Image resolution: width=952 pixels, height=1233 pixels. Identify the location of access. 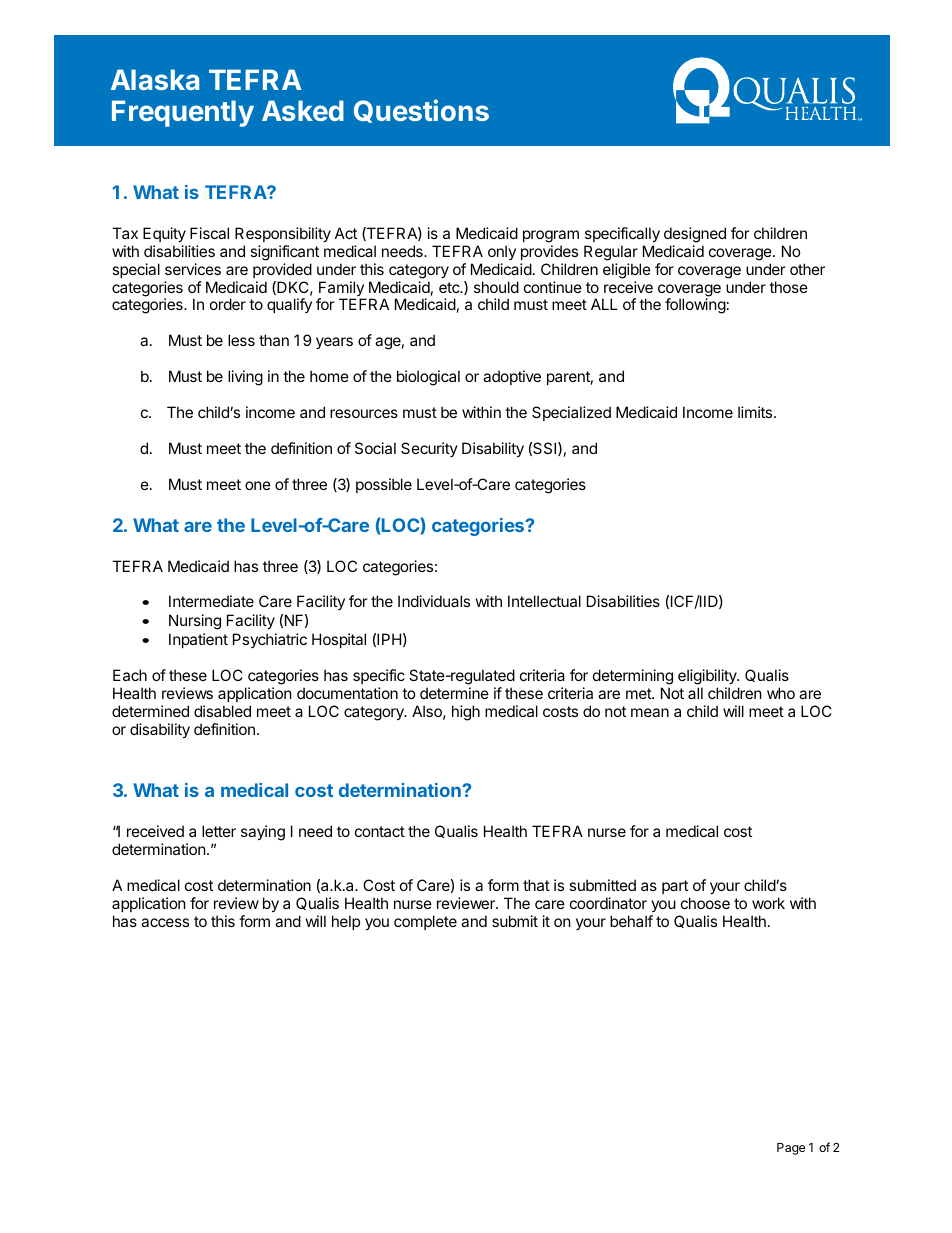
(165, 922).
